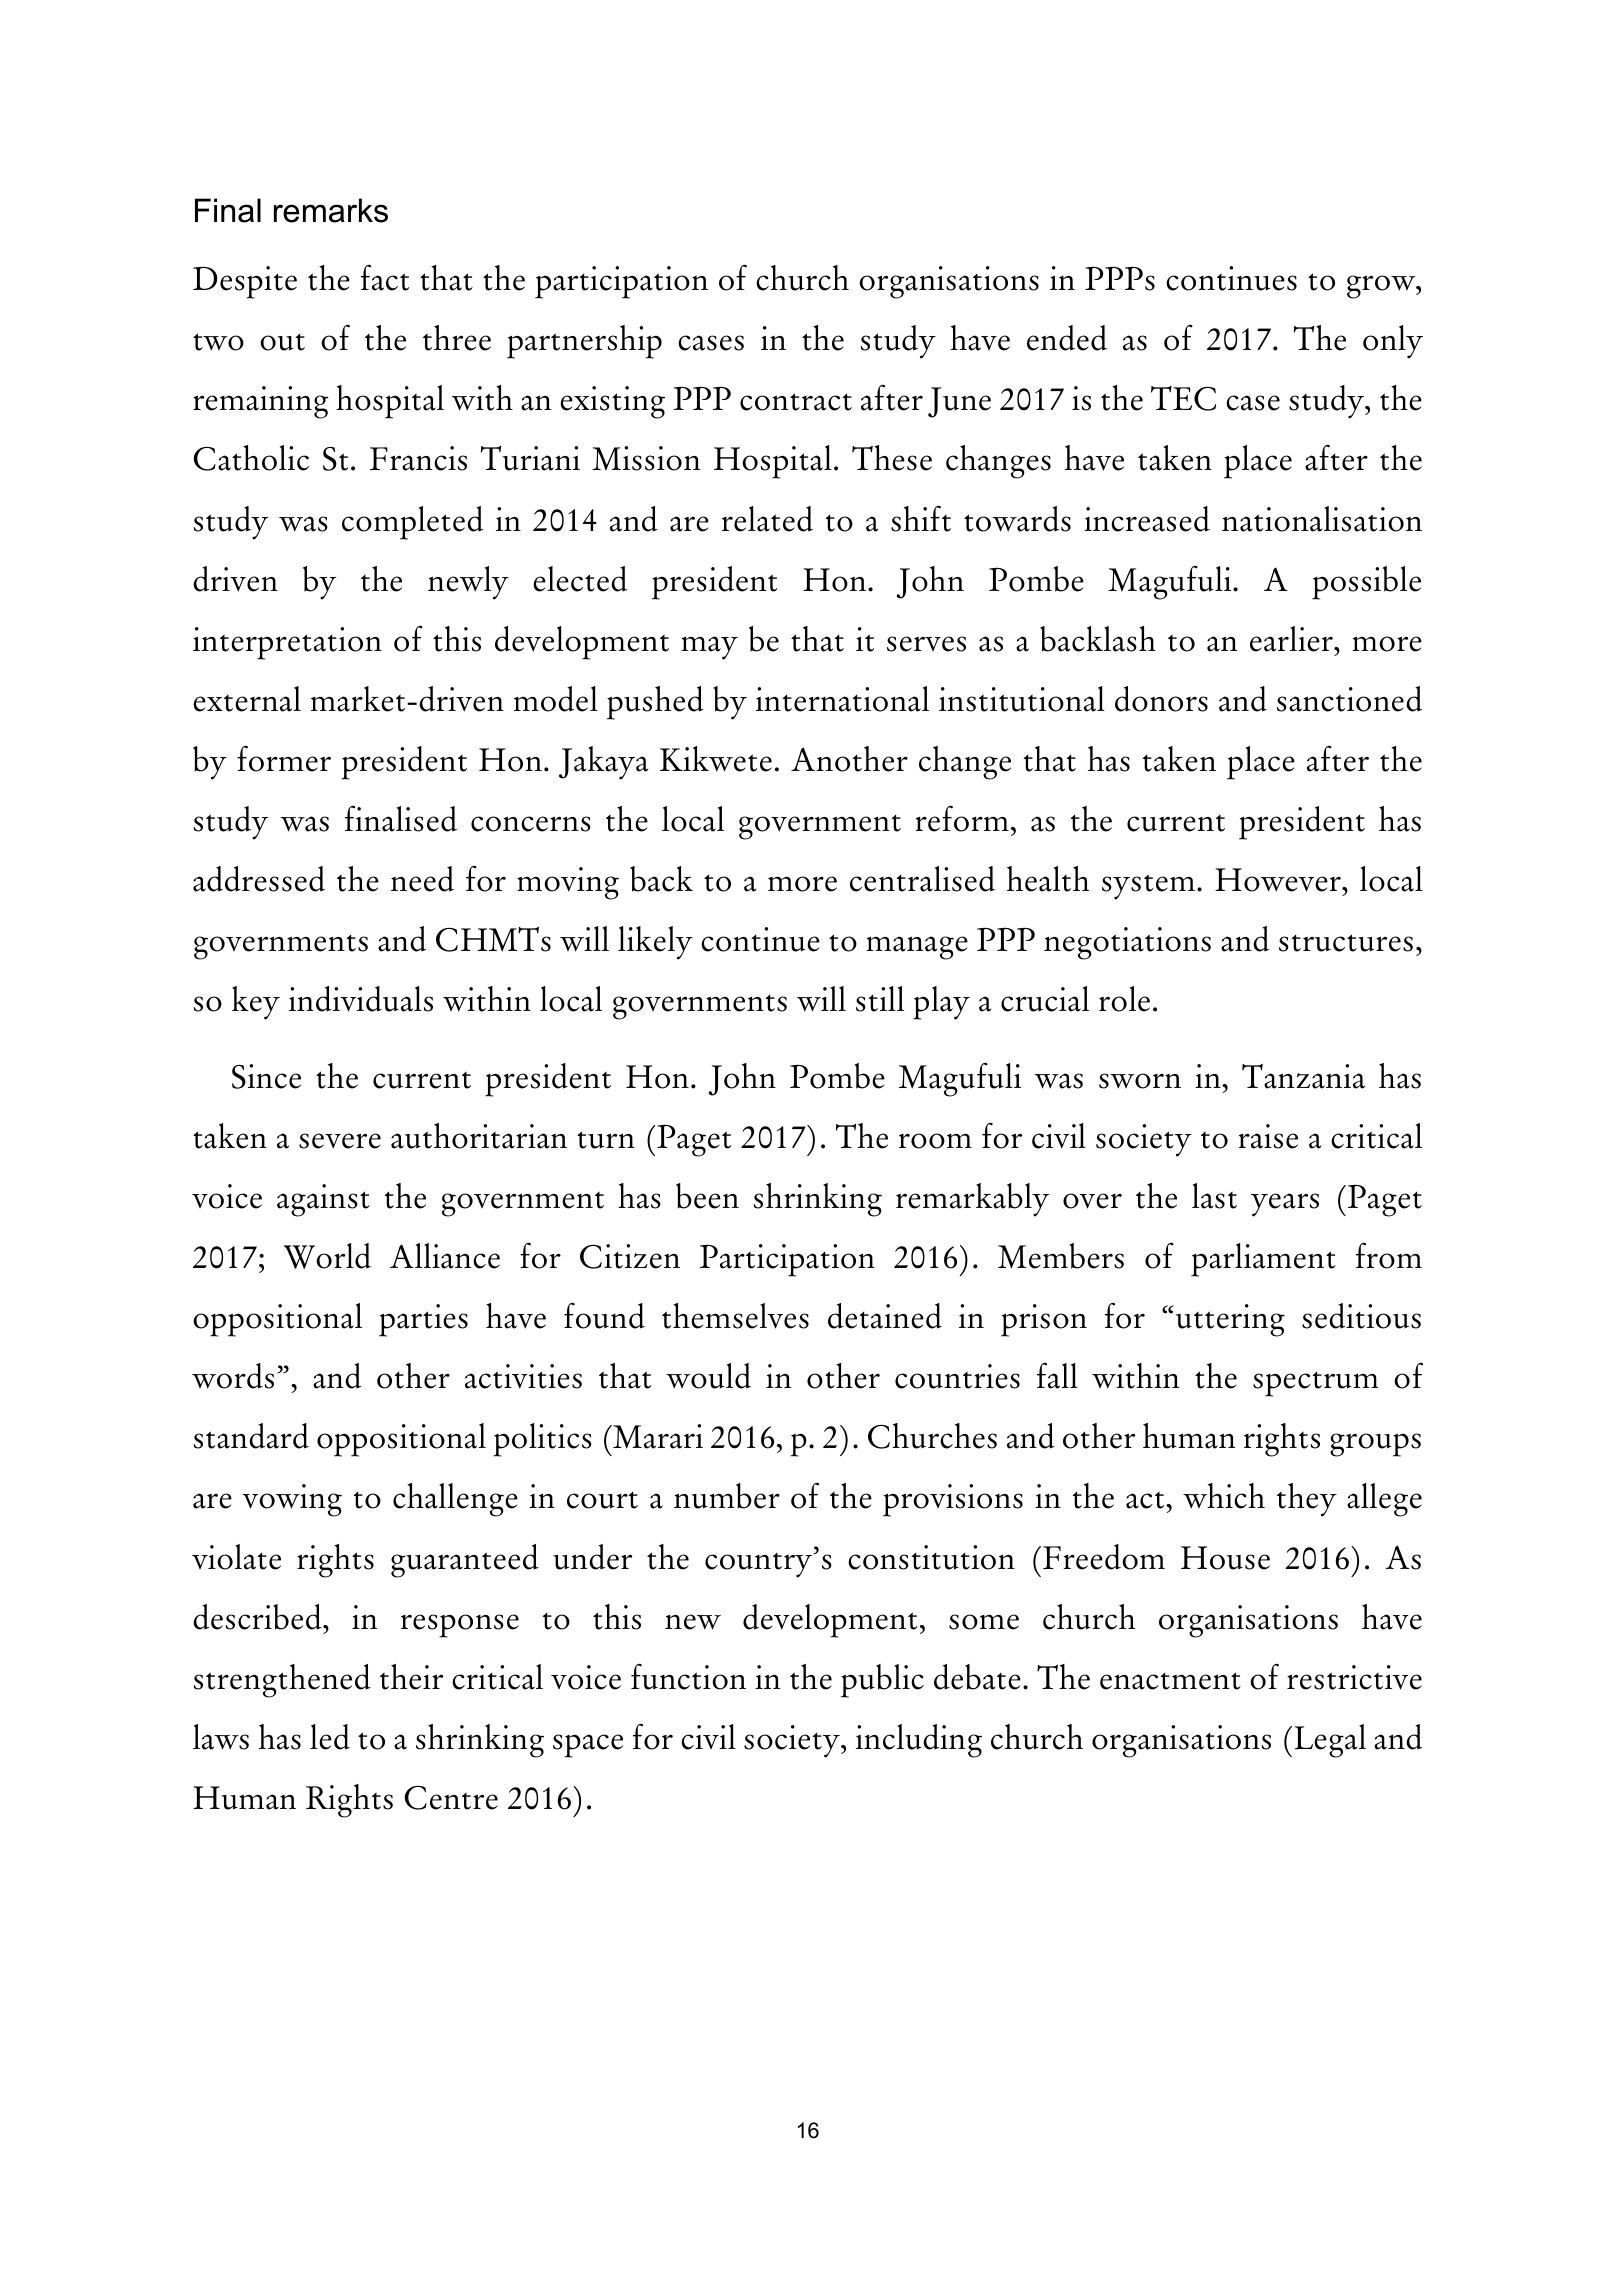  What do you see at coordinates (361, 999) in the document?
I see `individuals` at bounding box center [361, 999].
